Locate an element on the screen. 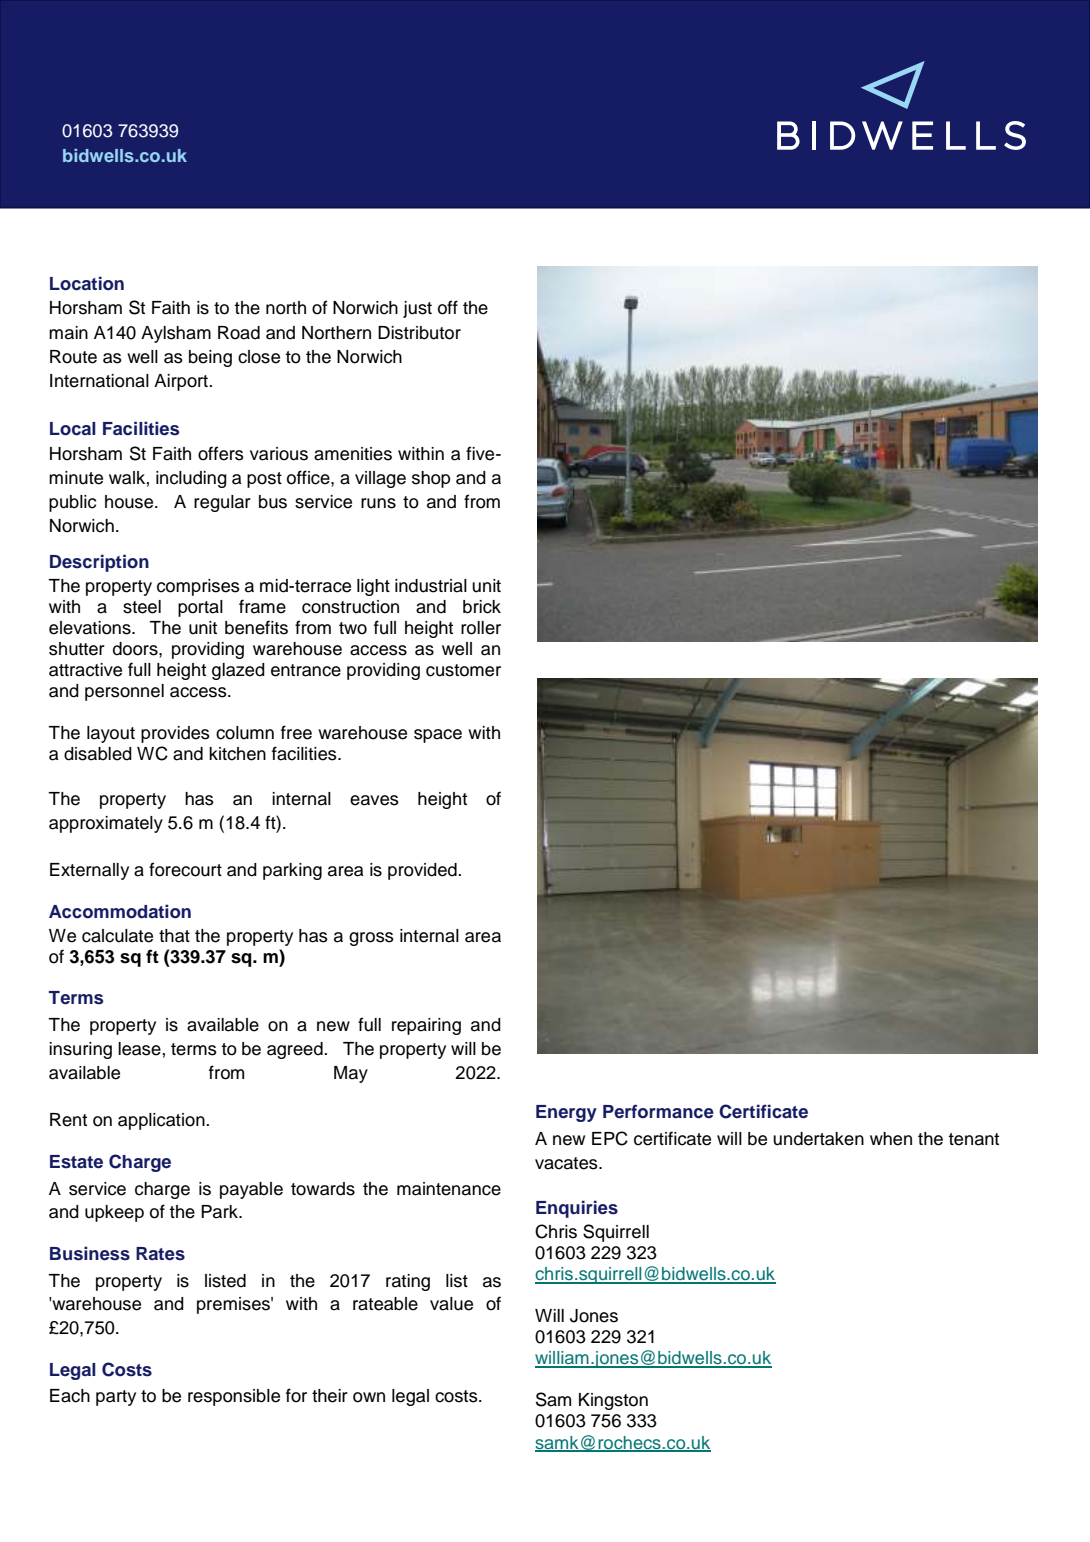 The image size is (1090, 1542). provided is located at coordinates (423, 871).
